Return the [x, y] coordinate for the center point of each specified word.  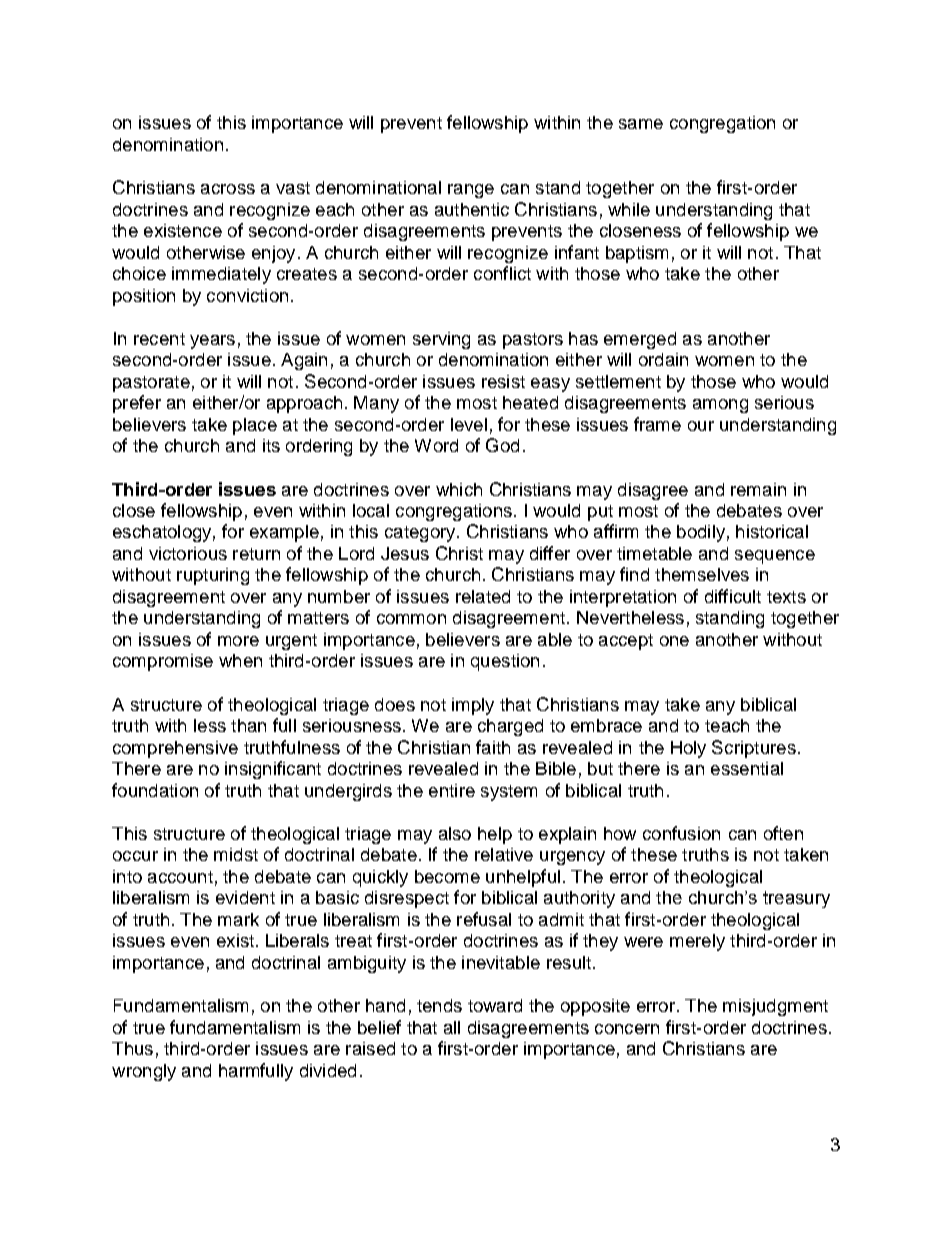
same [641, 124]
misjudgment [775, 1007]
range [471, 191]
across [228, 189]
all [452, 1027]
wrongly [144, 1072]
